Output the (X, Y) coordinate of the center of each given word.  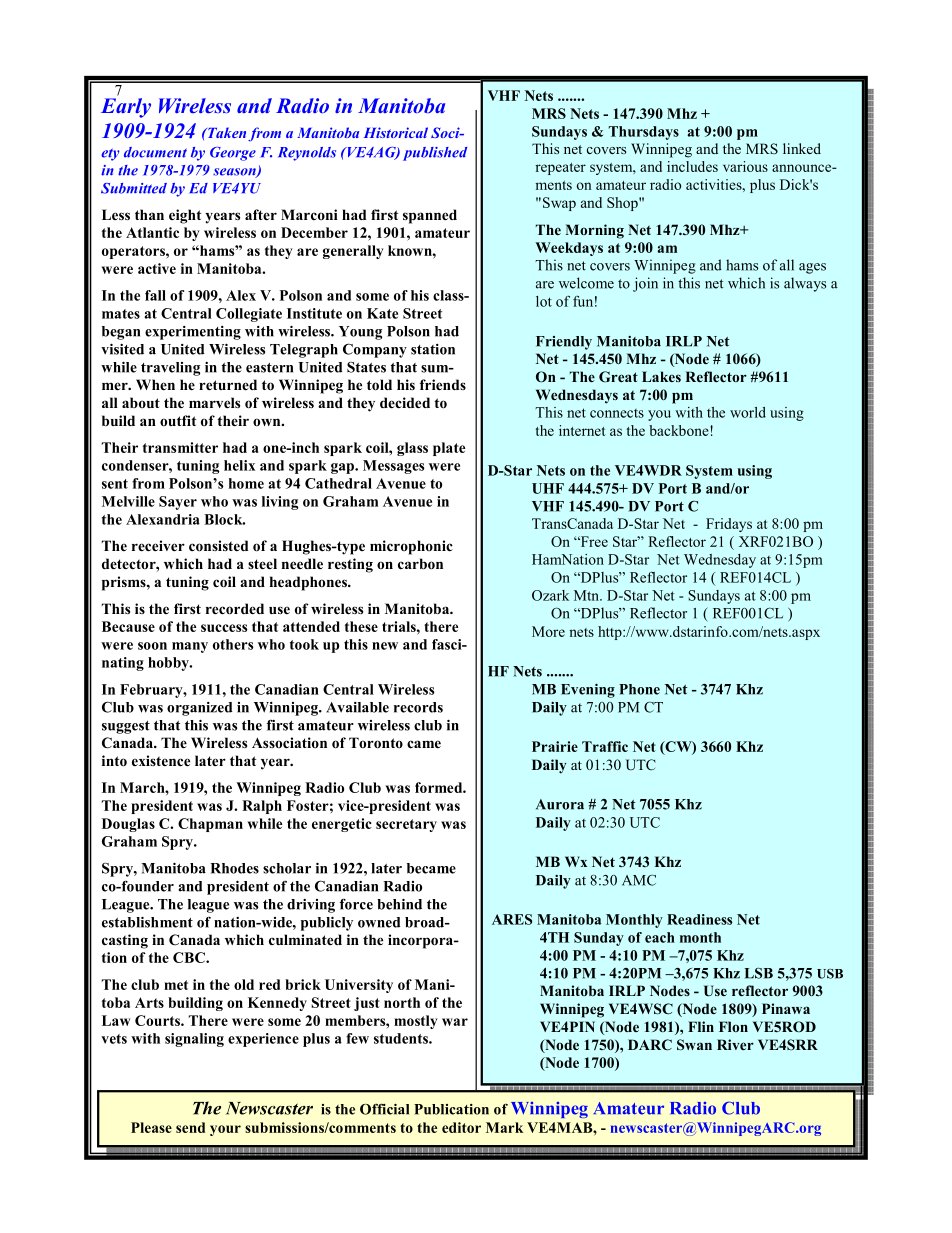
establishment (147, 922)
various (745, 166)
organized (199, 709)
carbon (420, 564)
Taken (225, 132)
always (805, 284)
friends (443, 384)
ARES (512, 919)
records (418, 707)
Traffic (605, 746)
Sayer (178, 503)
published (435, 154)
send (190, 1127)
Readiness (699, 919)
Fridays (729, 525)
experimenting (193, 333)
